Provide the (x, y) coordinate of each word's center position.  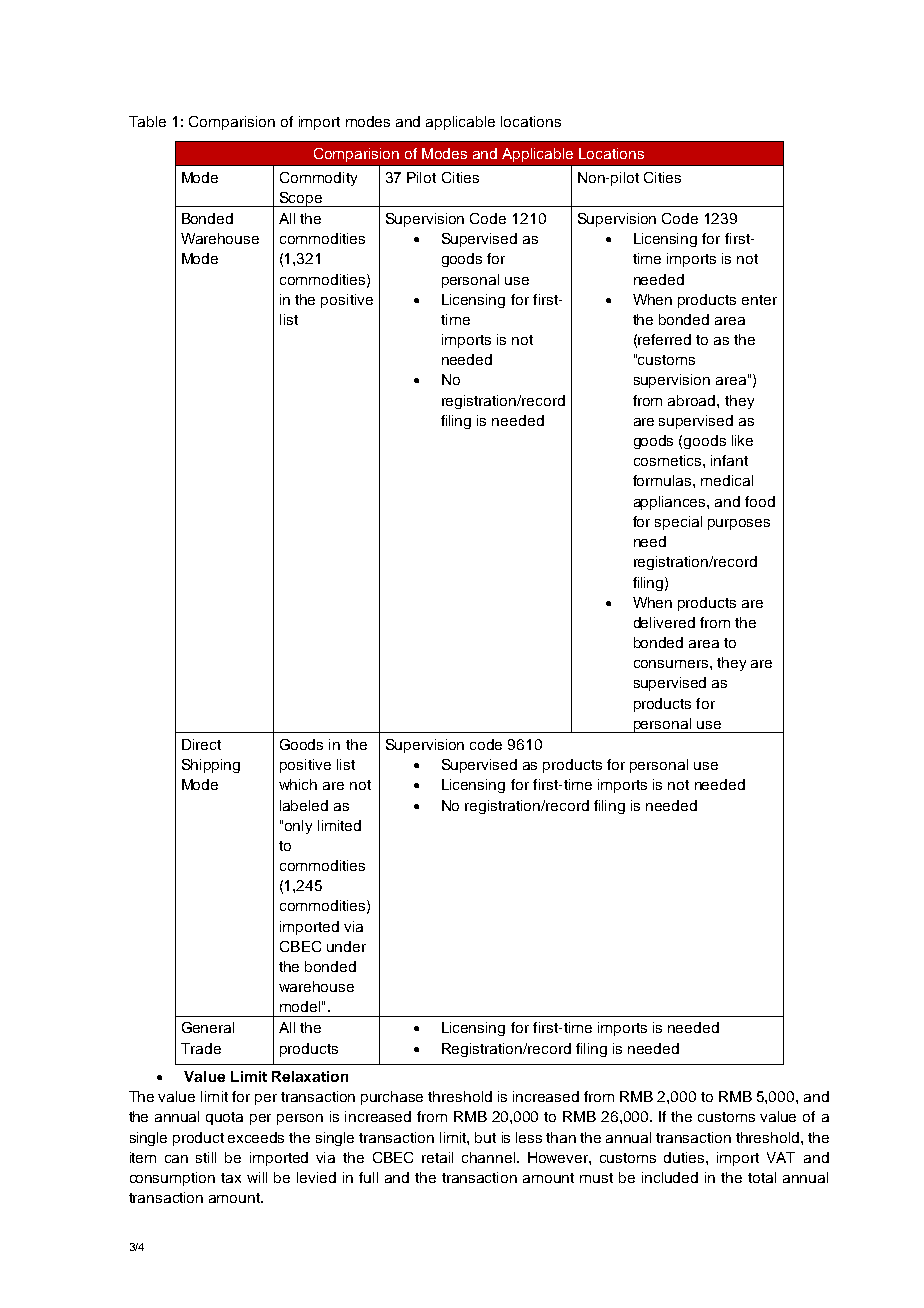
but (485, 1137)
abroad (693, 400)
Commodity (318, 179)
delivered (664, 622)
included (670, 1177)
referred (664, 339)
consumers (672, 664)
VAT (781, 1157)
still (206, 1157)
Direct (201, 744)
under (346, 946)
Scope (301, 199)
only (298, 827)
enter (759, 300)
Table (147, 121)
